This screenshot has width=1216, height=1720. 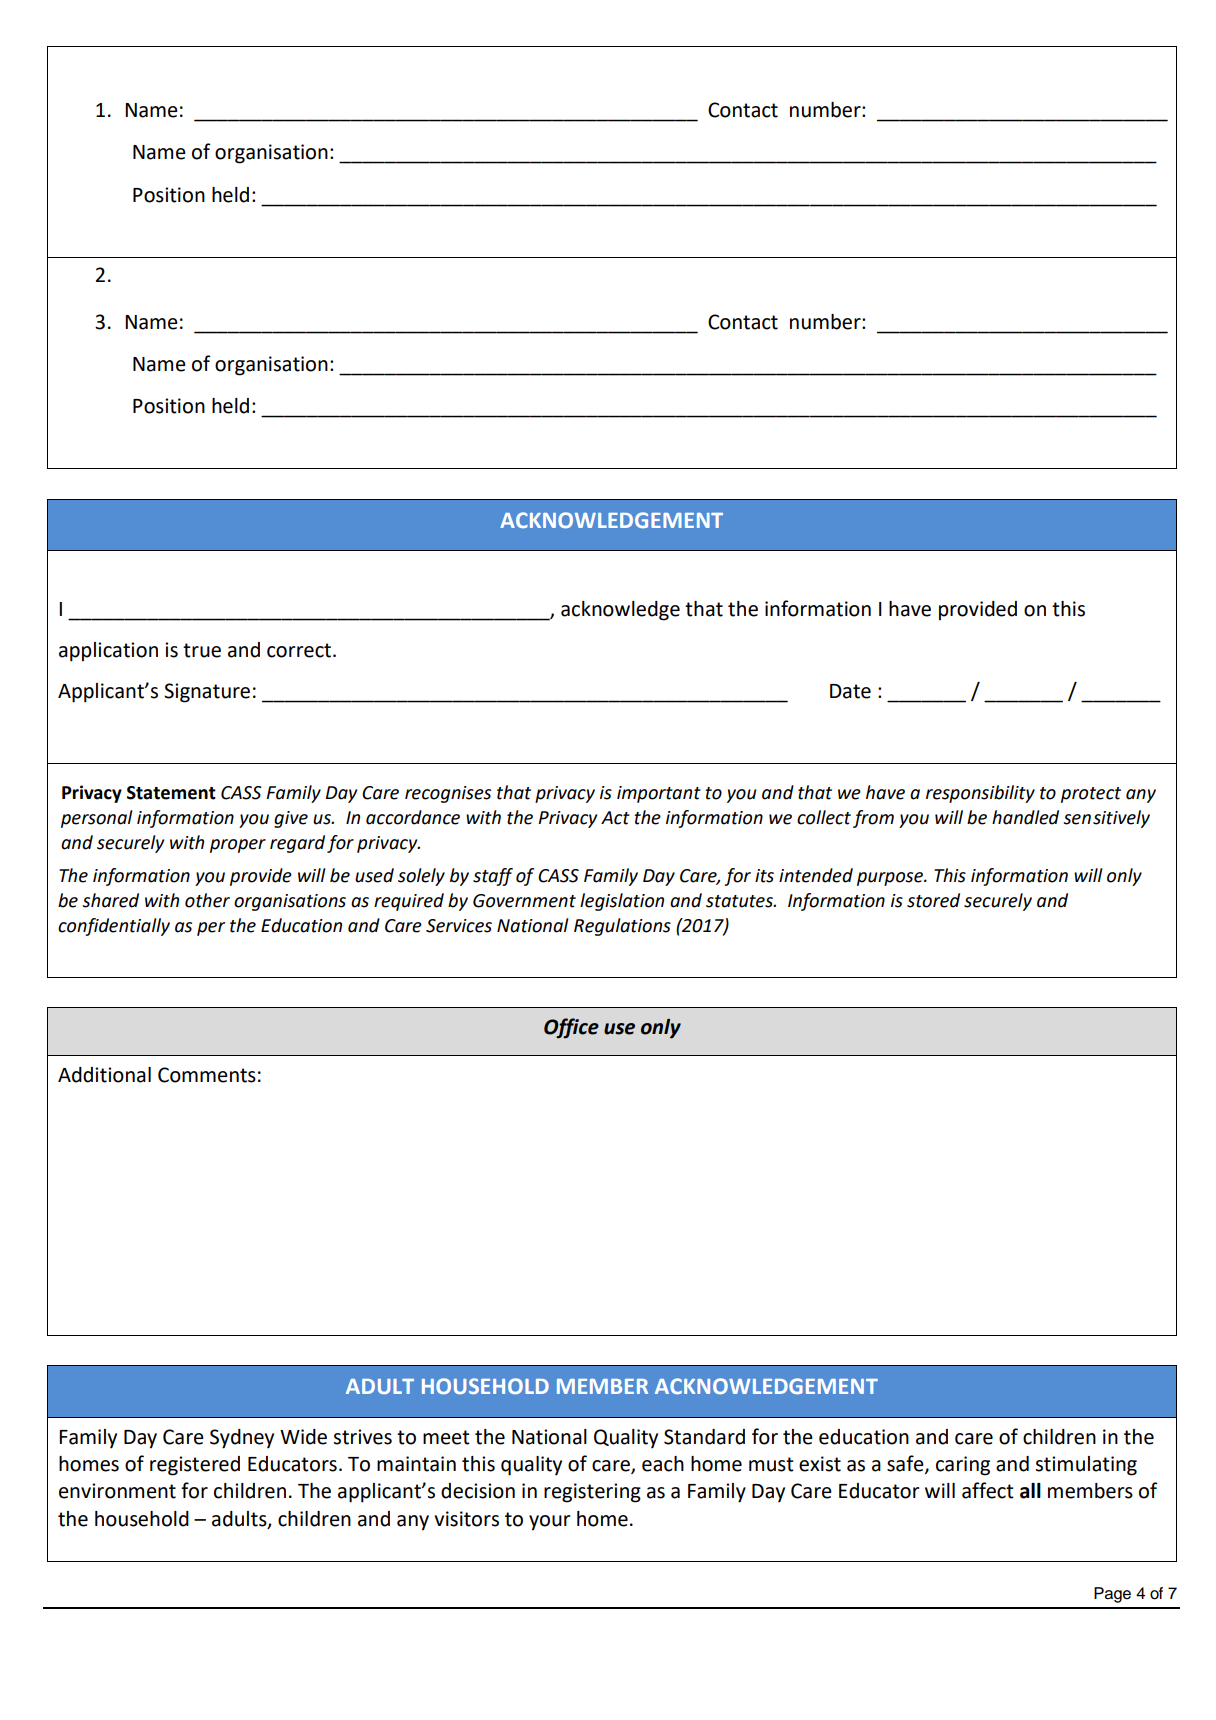 What do you see at coordinates (980, 794) in the screenshot?
I see `responsibility` at bounding box center [980, 794].
